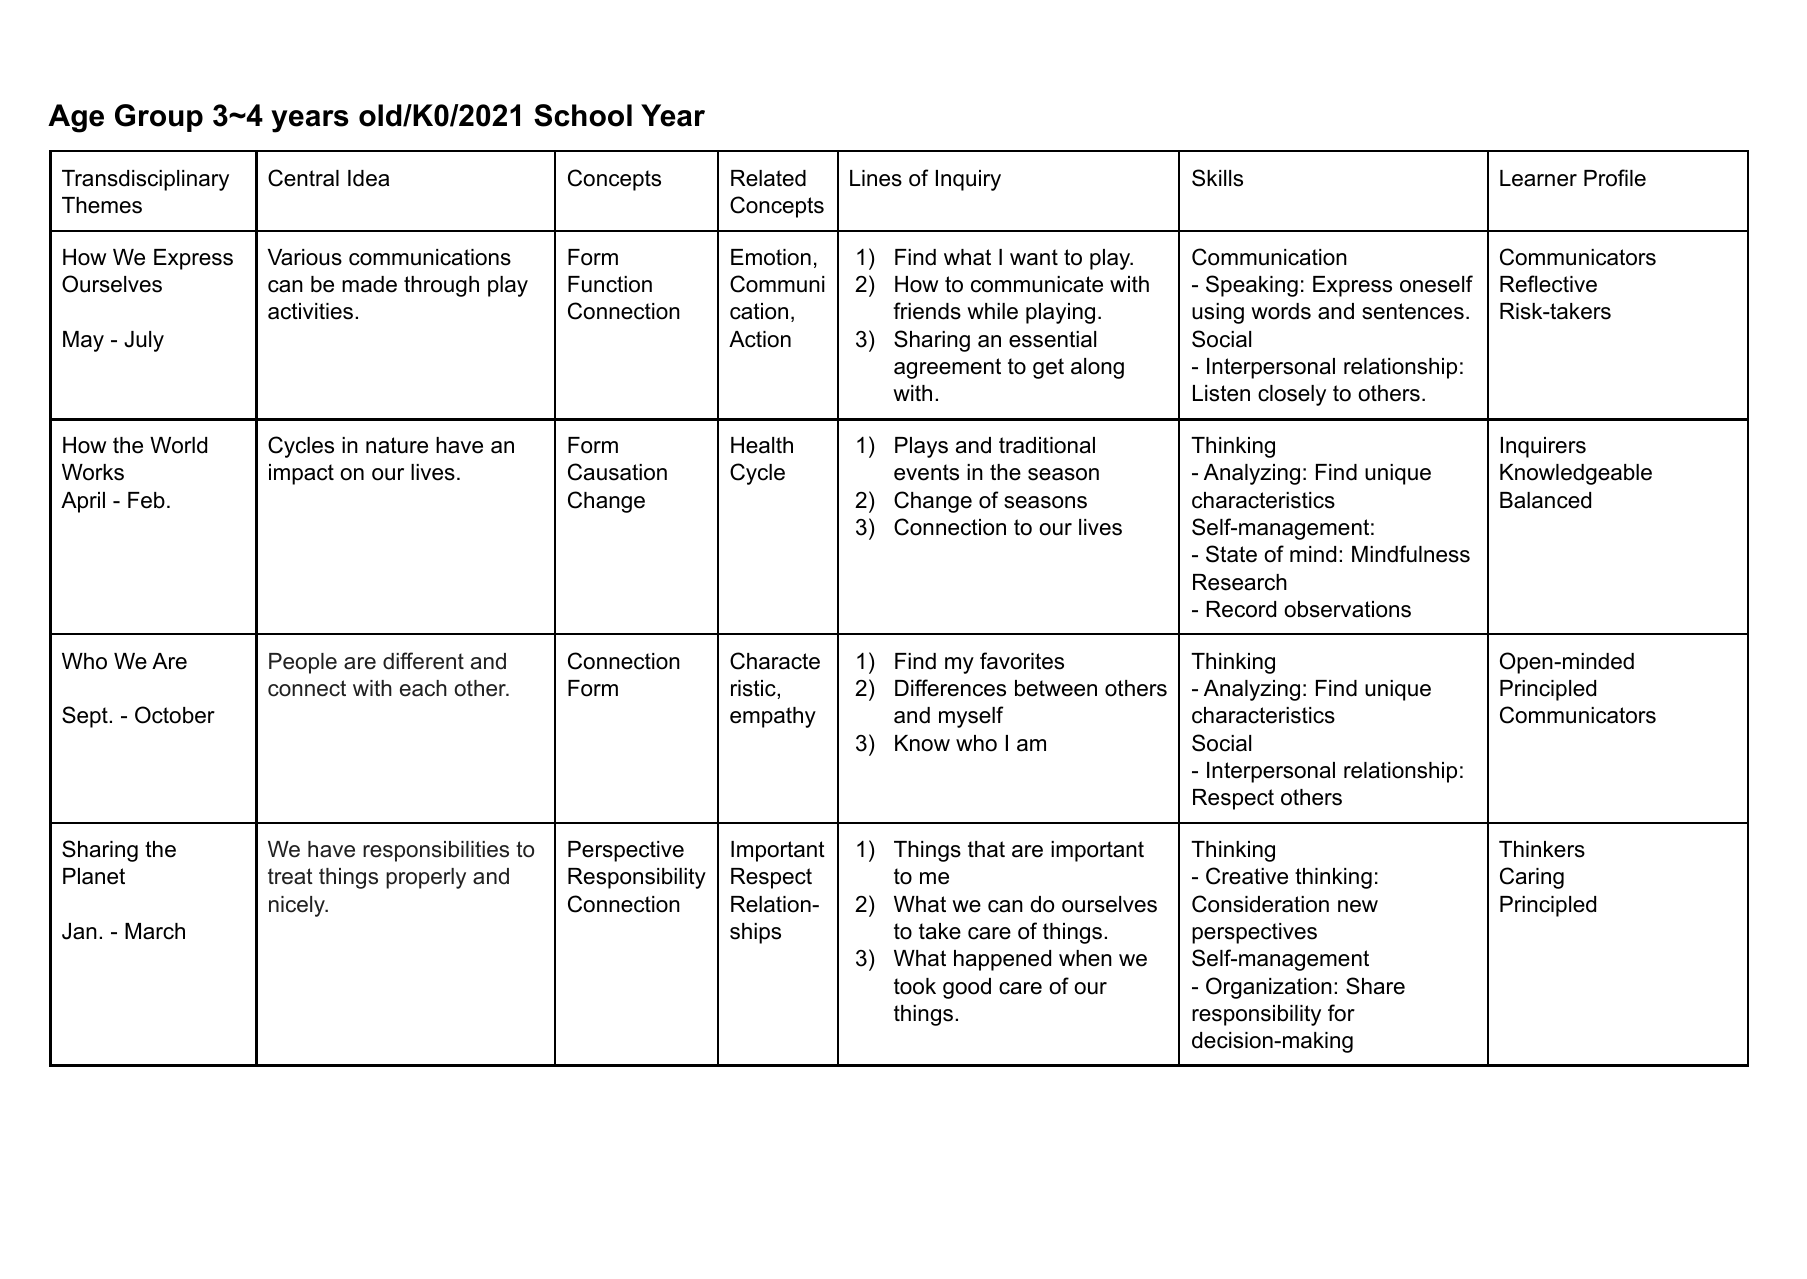 This image has width=1807, height=1279. I want to click on People, so click(303, 663).
